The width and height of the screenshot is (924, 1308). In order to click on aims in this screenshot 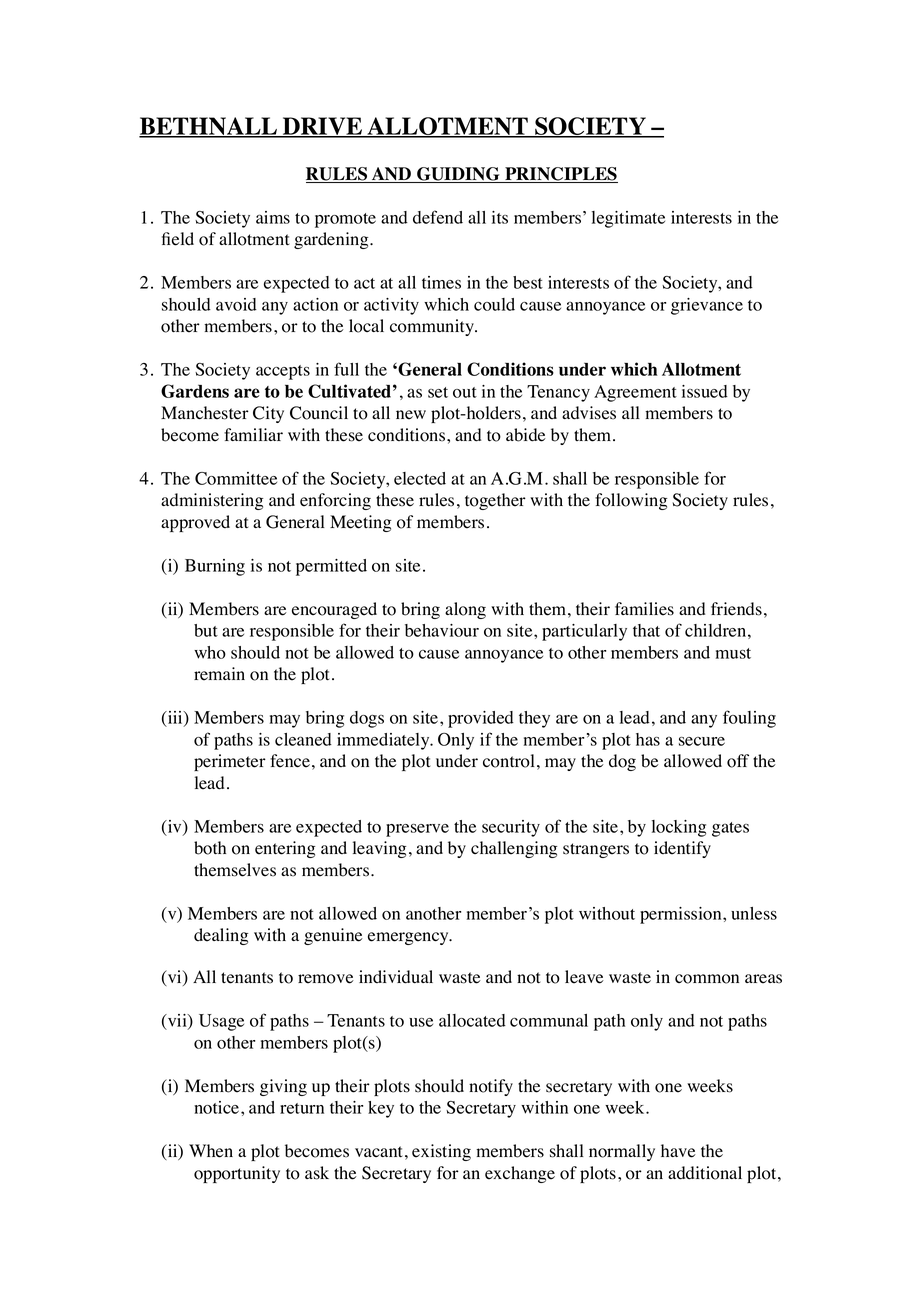, I will do `click(273, 217)`.
